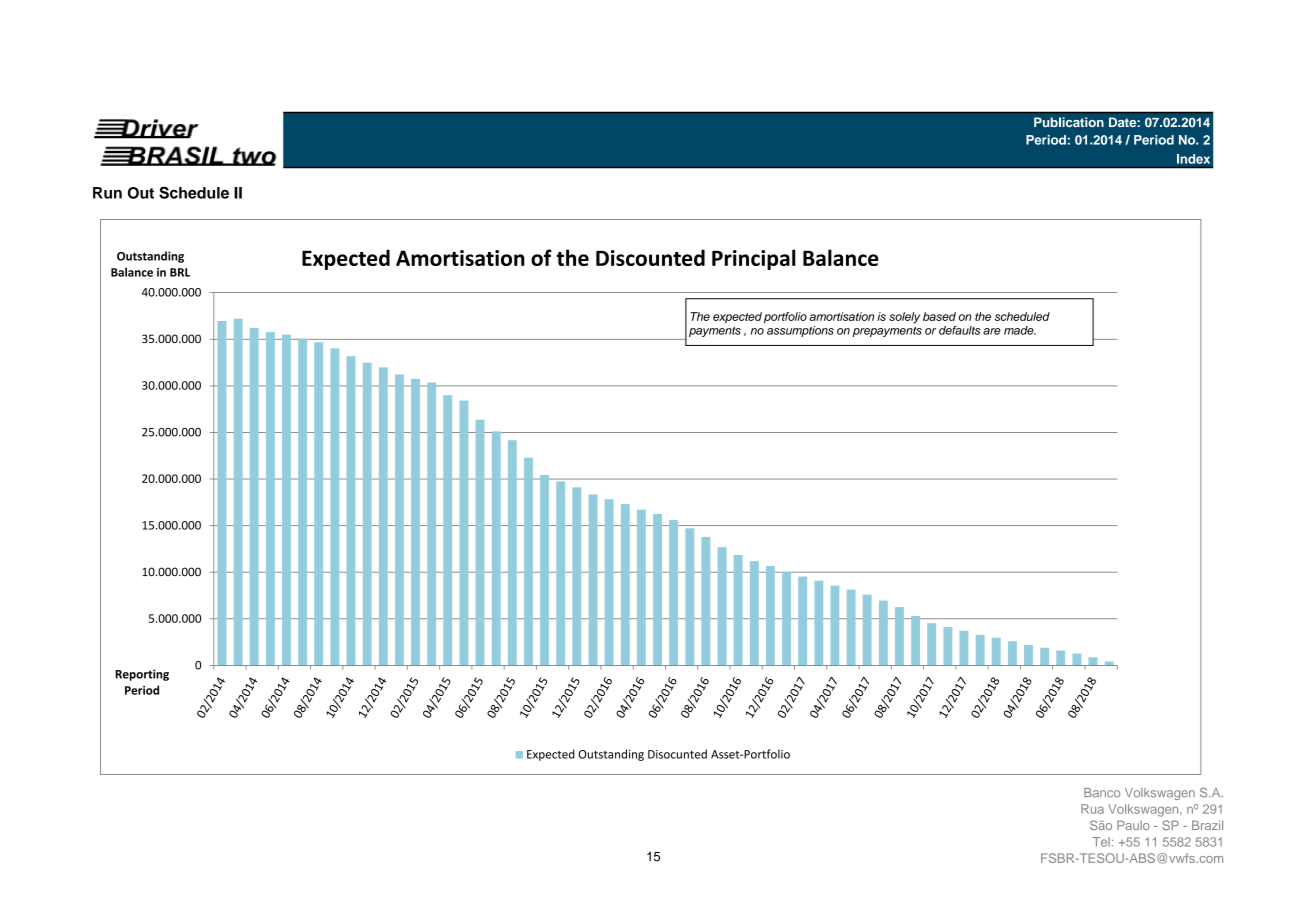 The height and width of the page is (924, 1308). What do you see at coordinates (142, 675) in the page?
I see `Reporting` at bounding box center [142, 675].
